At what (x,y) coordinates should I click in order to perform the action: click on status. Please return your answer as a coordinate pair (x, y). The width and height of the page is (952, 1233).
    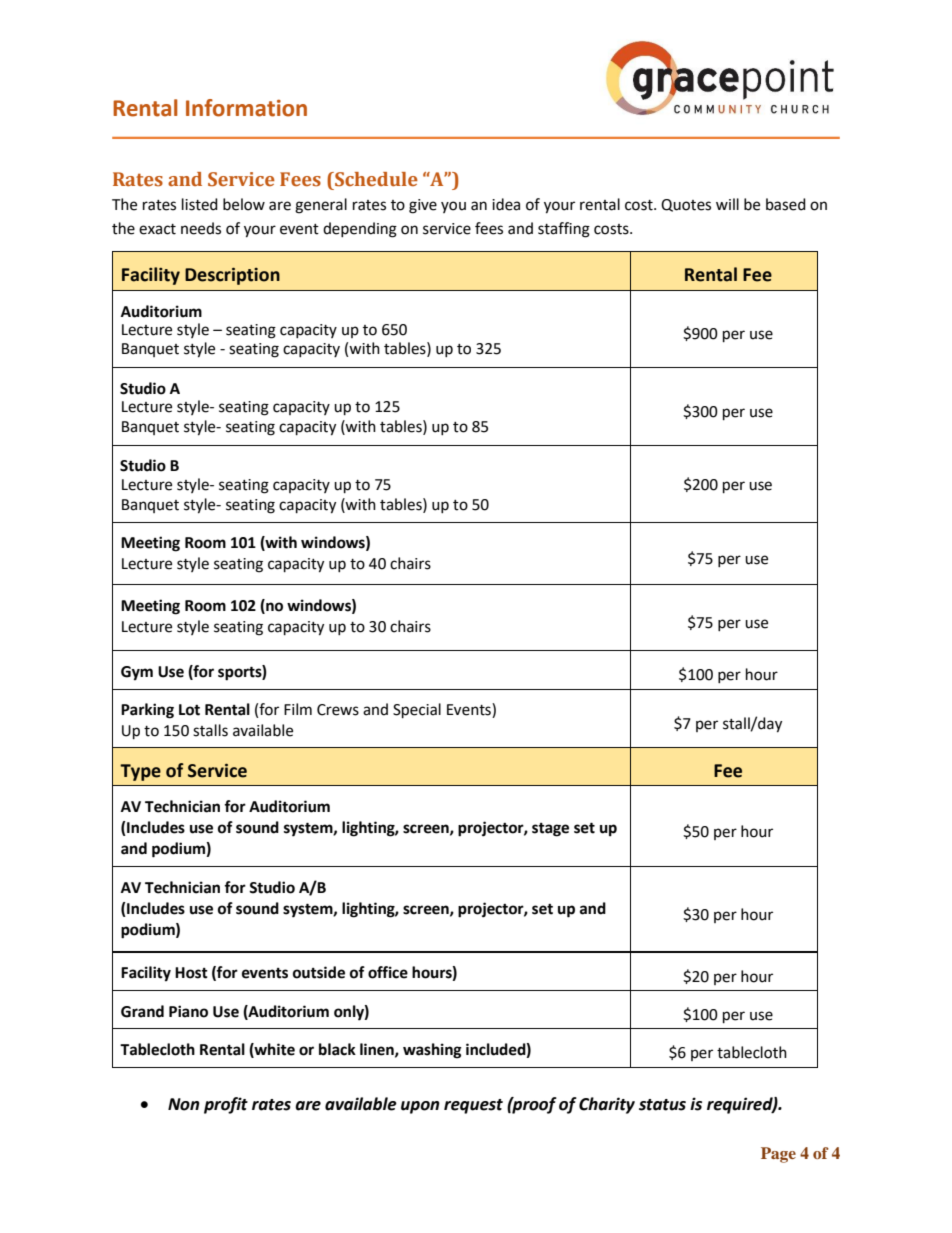
    Looking at the image, I should click on (662, 1105).
